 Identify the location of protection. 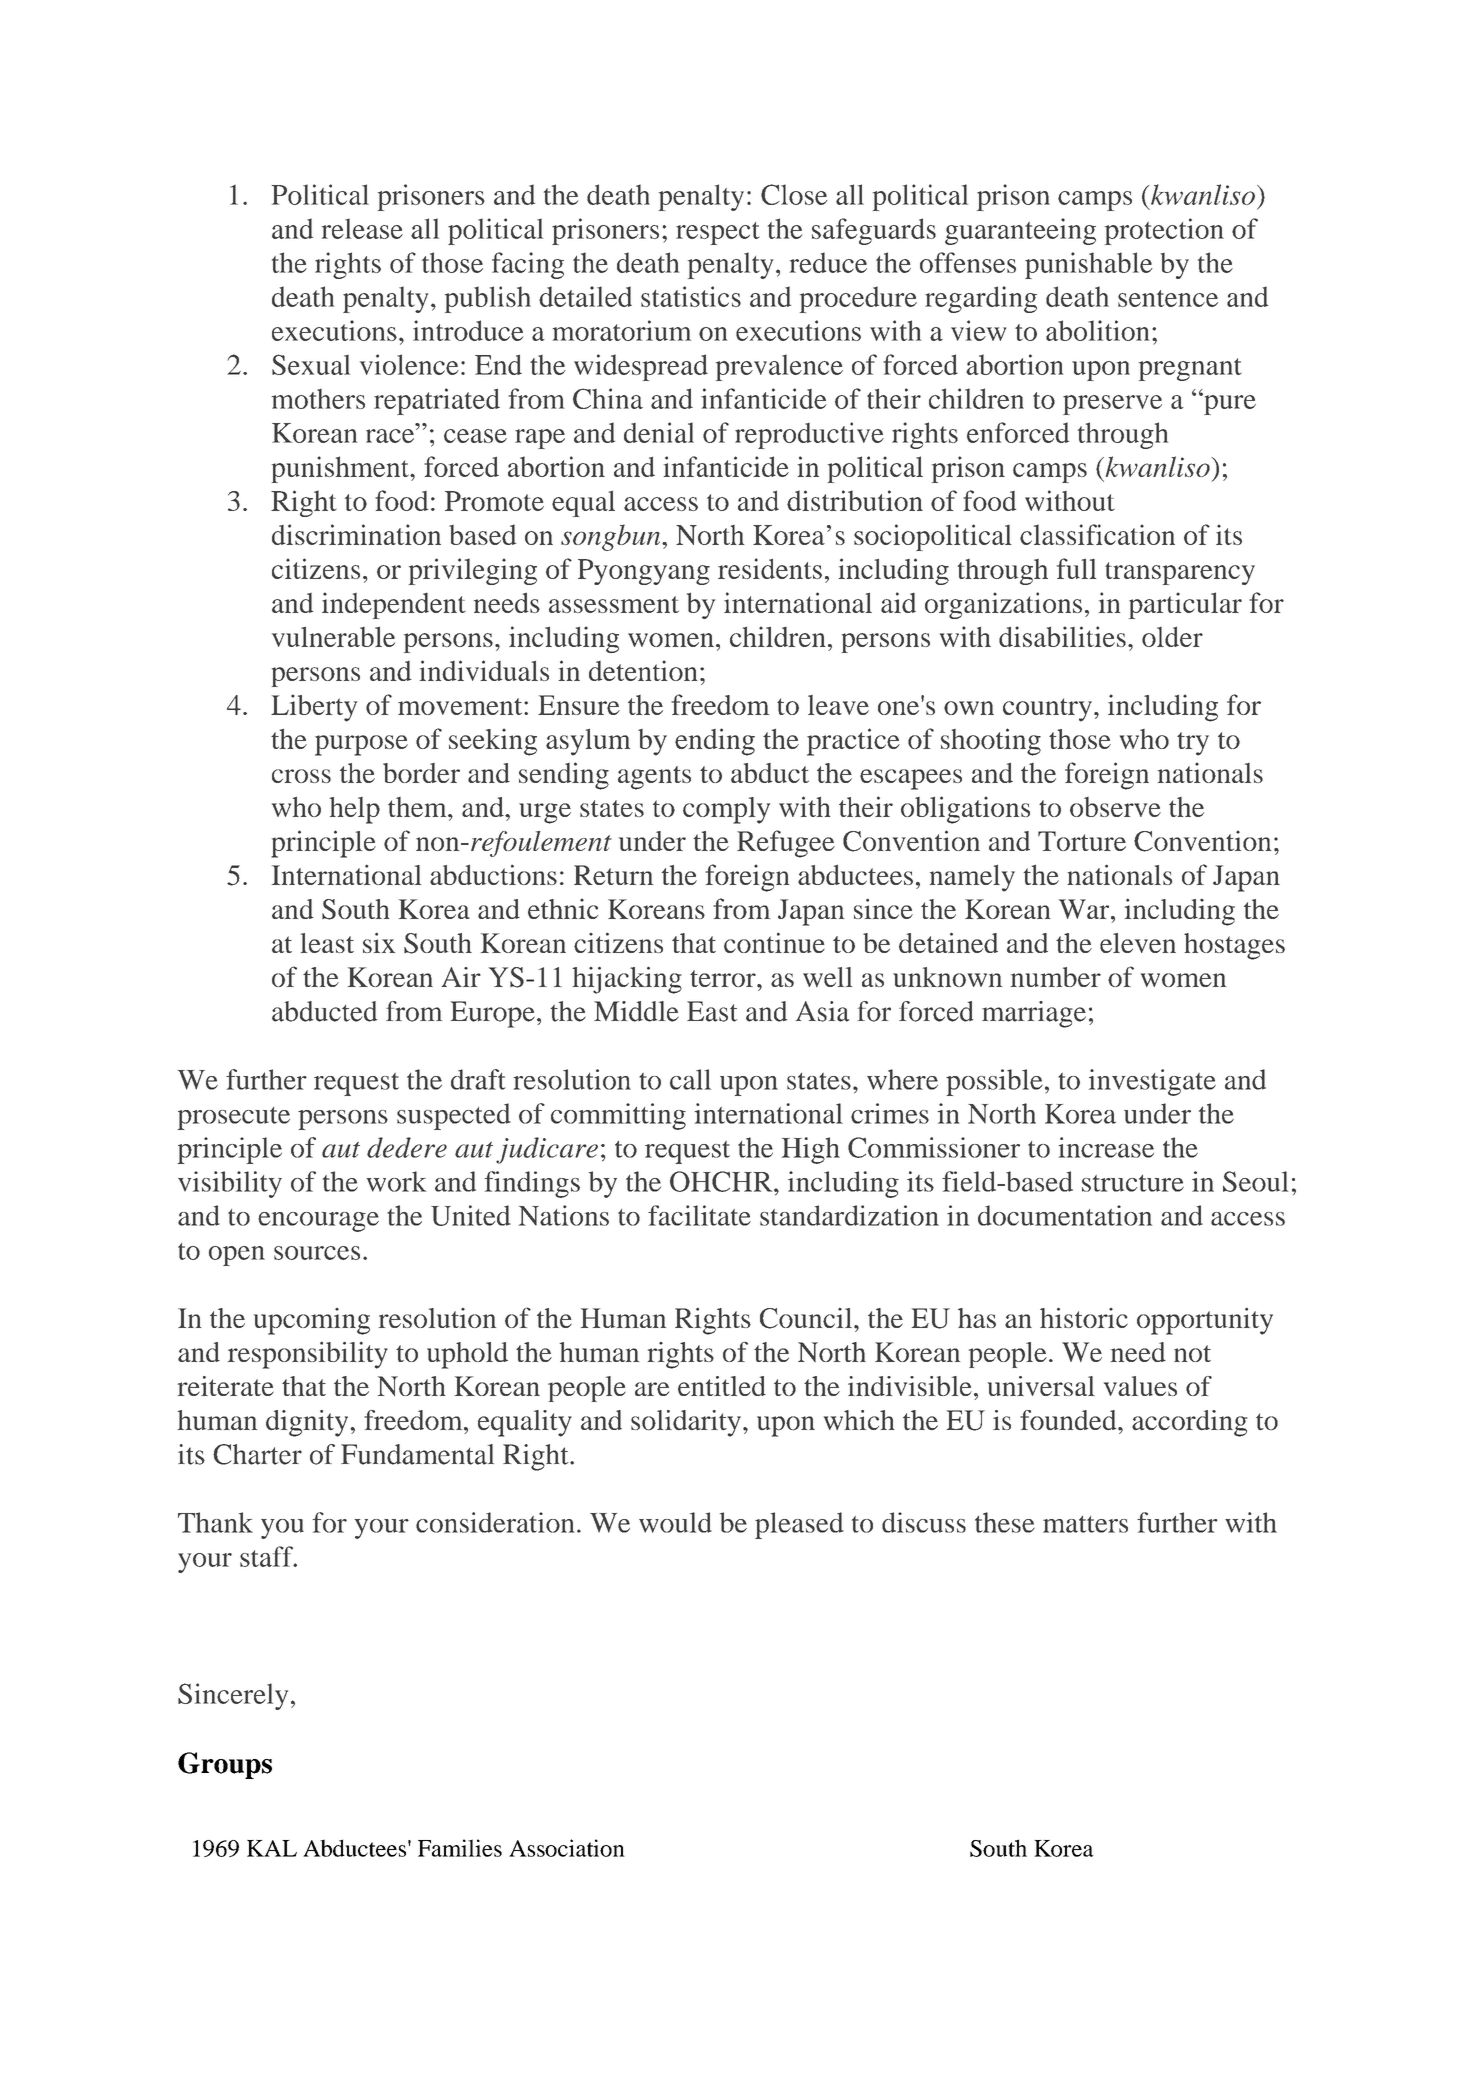
(1164, 231).
